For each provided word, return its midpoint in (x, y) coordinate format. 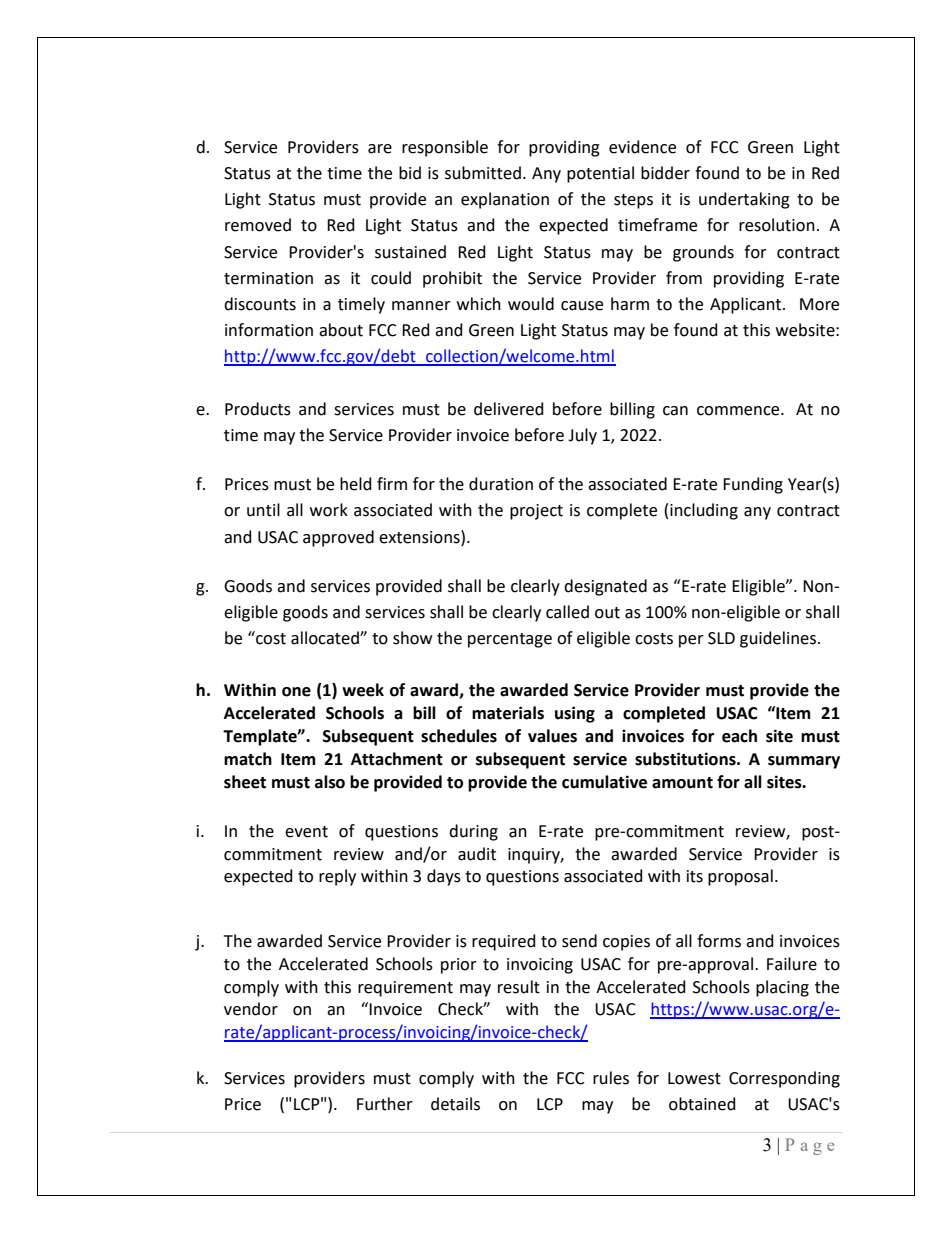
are (380, 149)
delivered (509, 409)
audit (477, 854)
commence (739, 411)
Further (385, 1104)
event (306, 832)
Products (258, 409)
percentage (510, 640)
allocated (326, 638)
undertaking (744, 200)
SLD (721, 638)
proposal (740, 877)
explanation (505, 200)
